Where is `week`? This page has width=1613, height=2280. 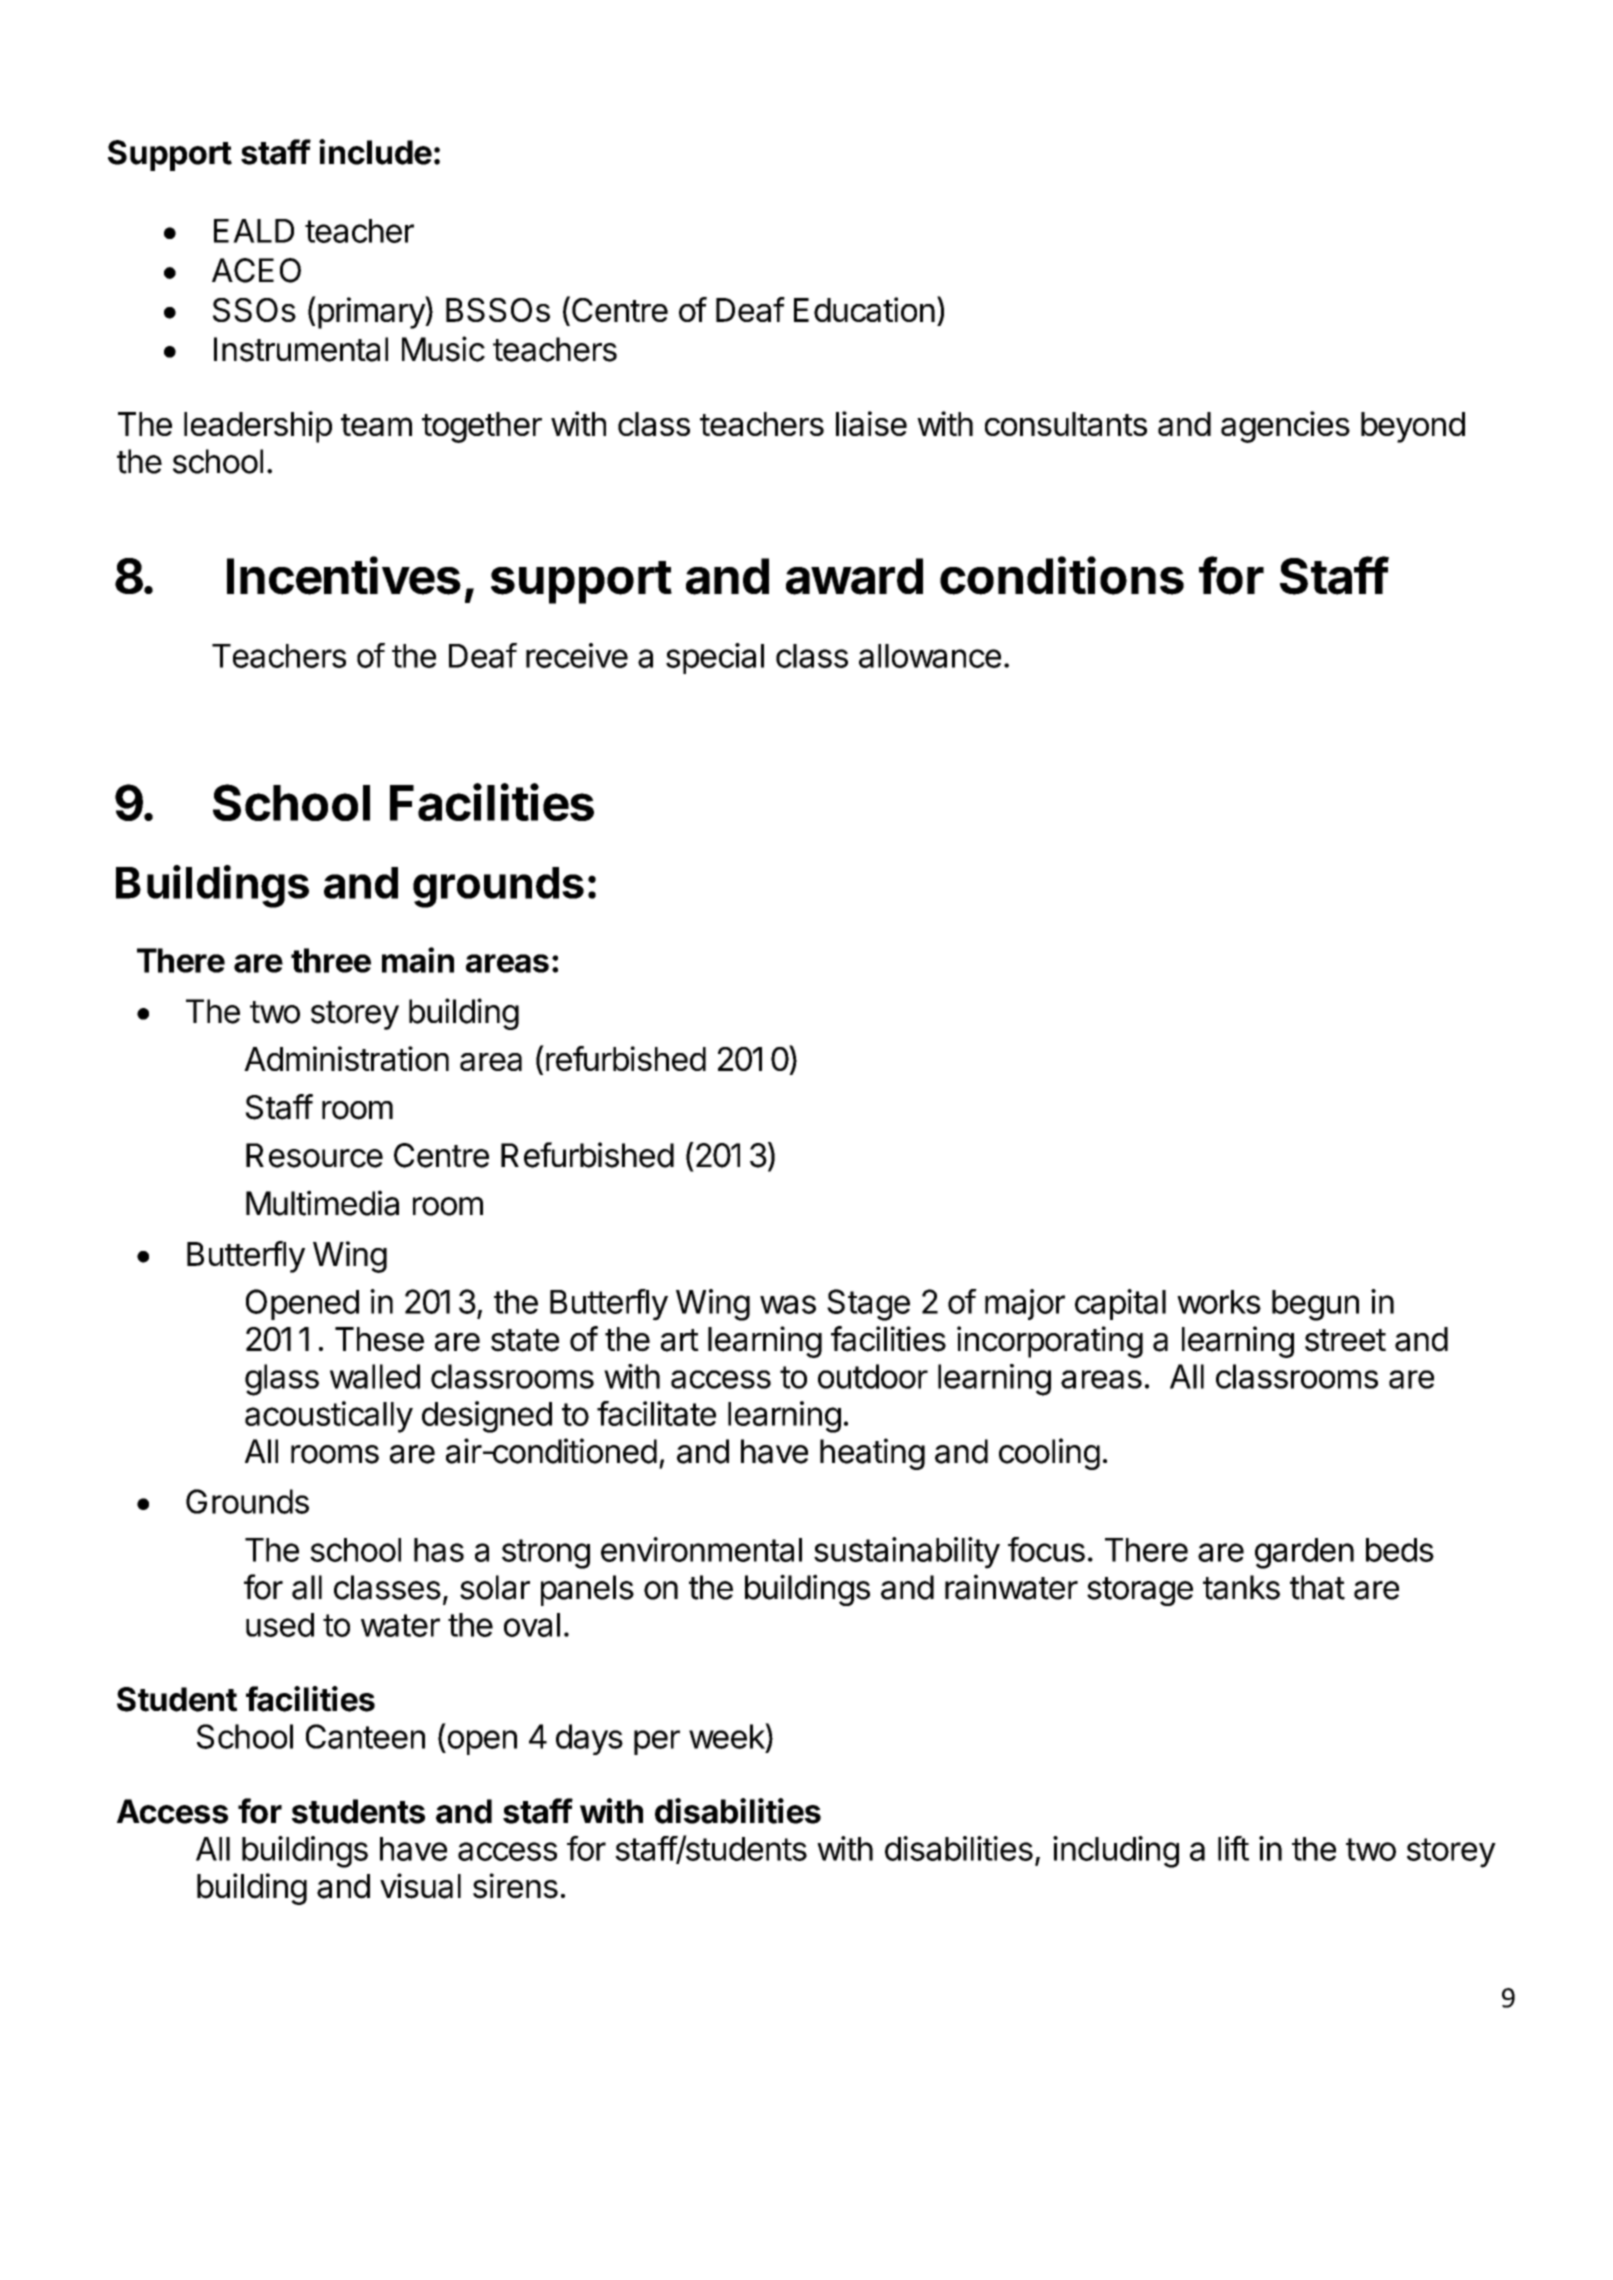 week is located at coordinates (727, 1736).
